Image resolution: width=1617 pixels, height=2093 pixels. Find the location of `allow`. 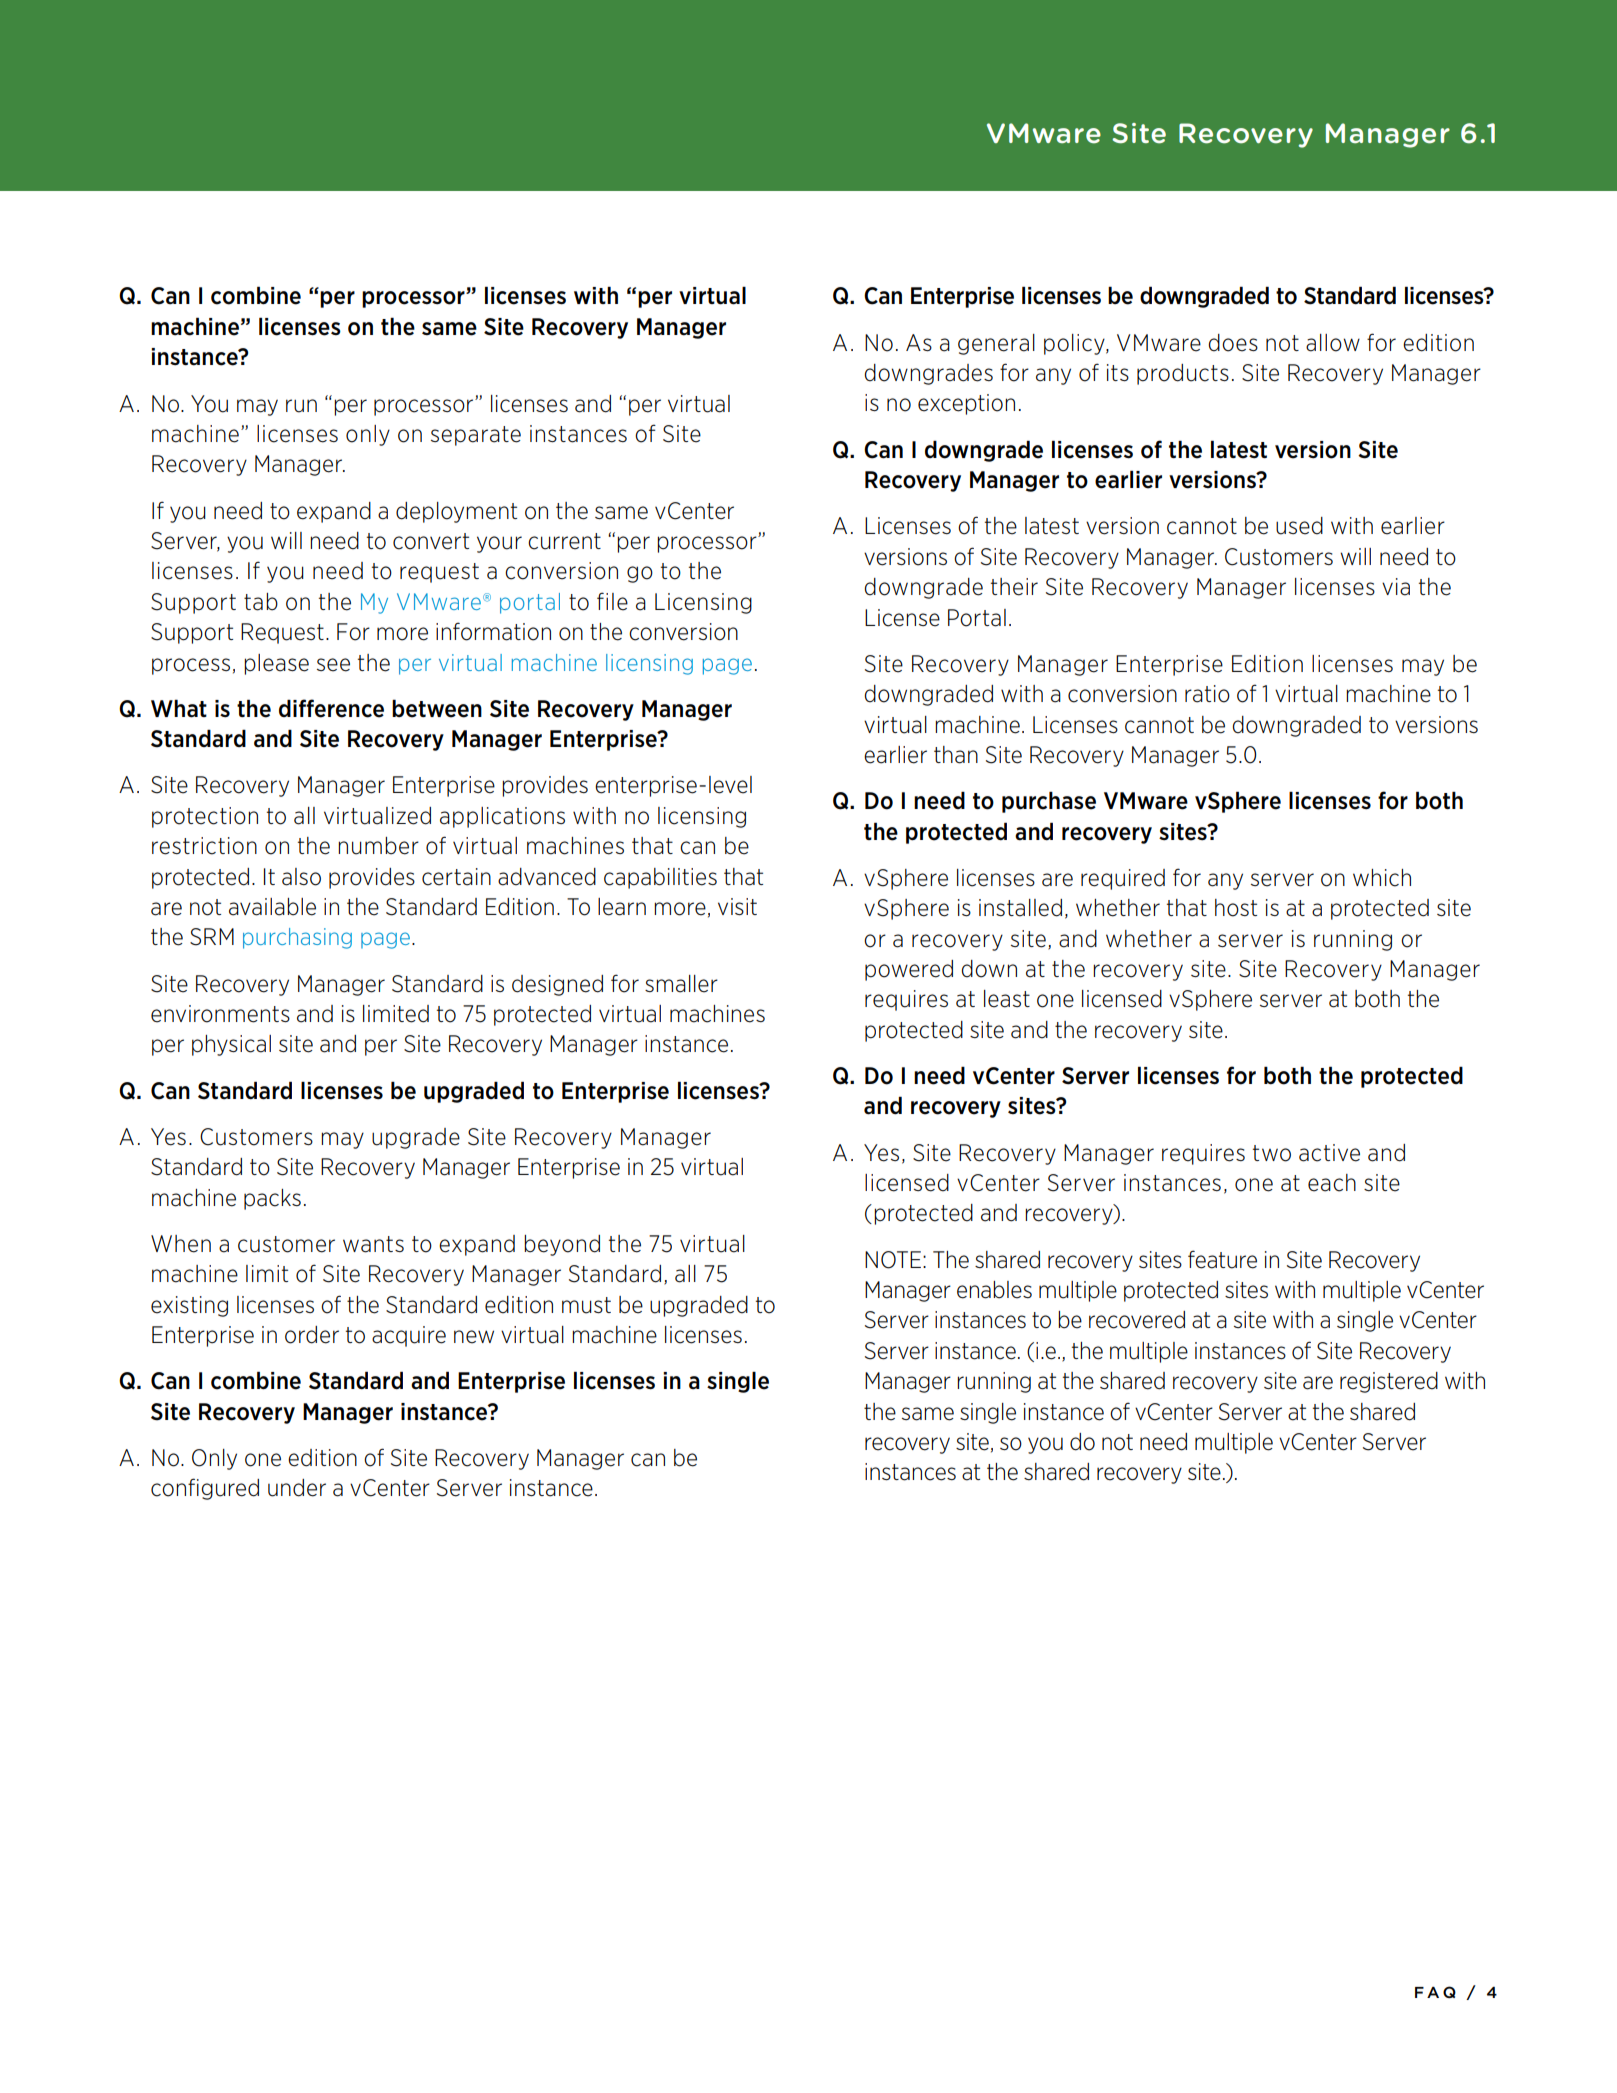

allow is located at coordinates (1333, 343).
